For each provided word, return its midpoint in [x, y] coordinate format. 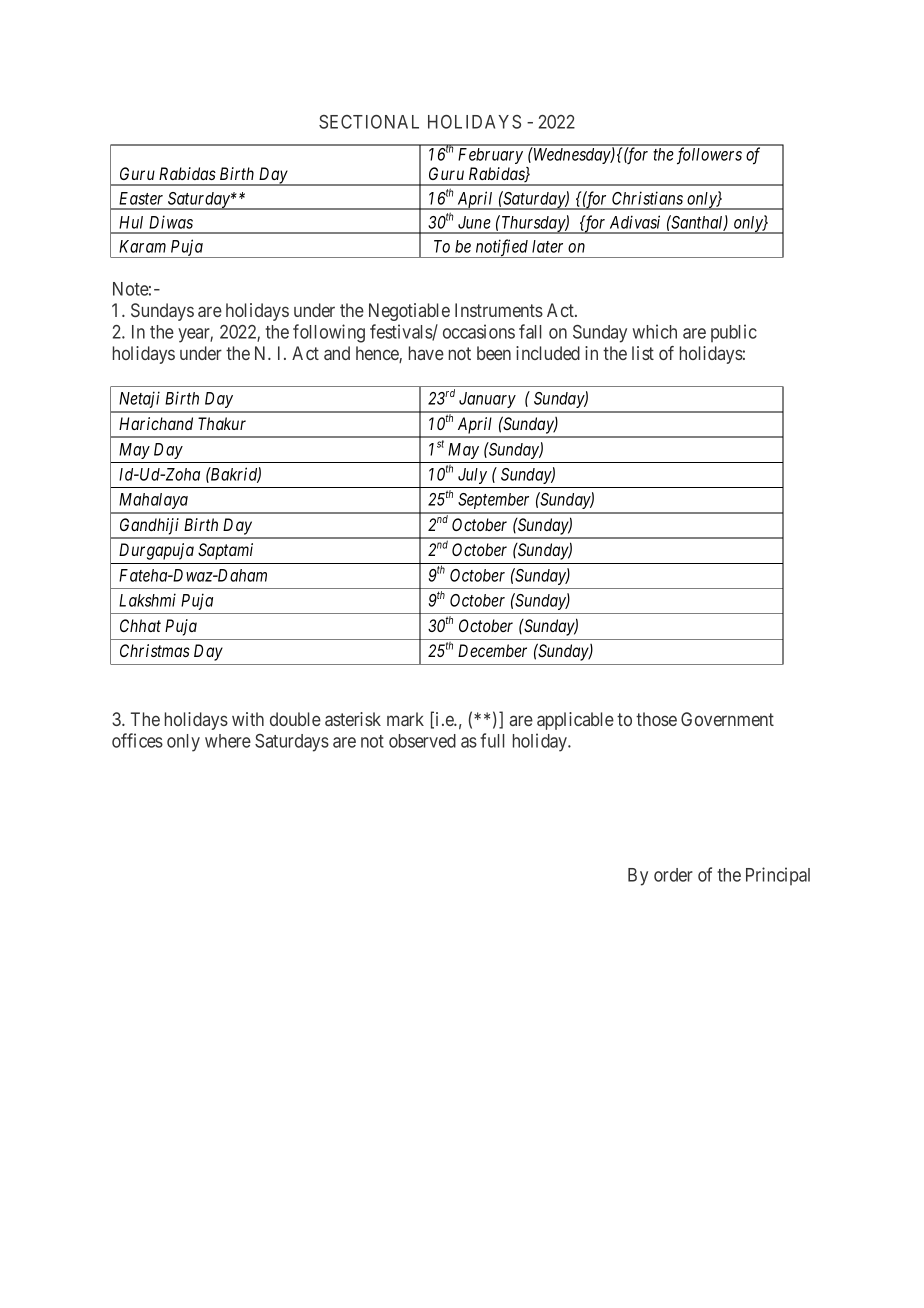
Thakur [222, 423]
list [643, 353]
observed [422, 741]
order [673, 875]
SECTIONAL [369, 122]
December [492, 650]
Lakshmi [147, 600]
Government [727, 719]
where [228, 741]
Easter [141, 198]
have [426, 353]
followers [709, 156]
